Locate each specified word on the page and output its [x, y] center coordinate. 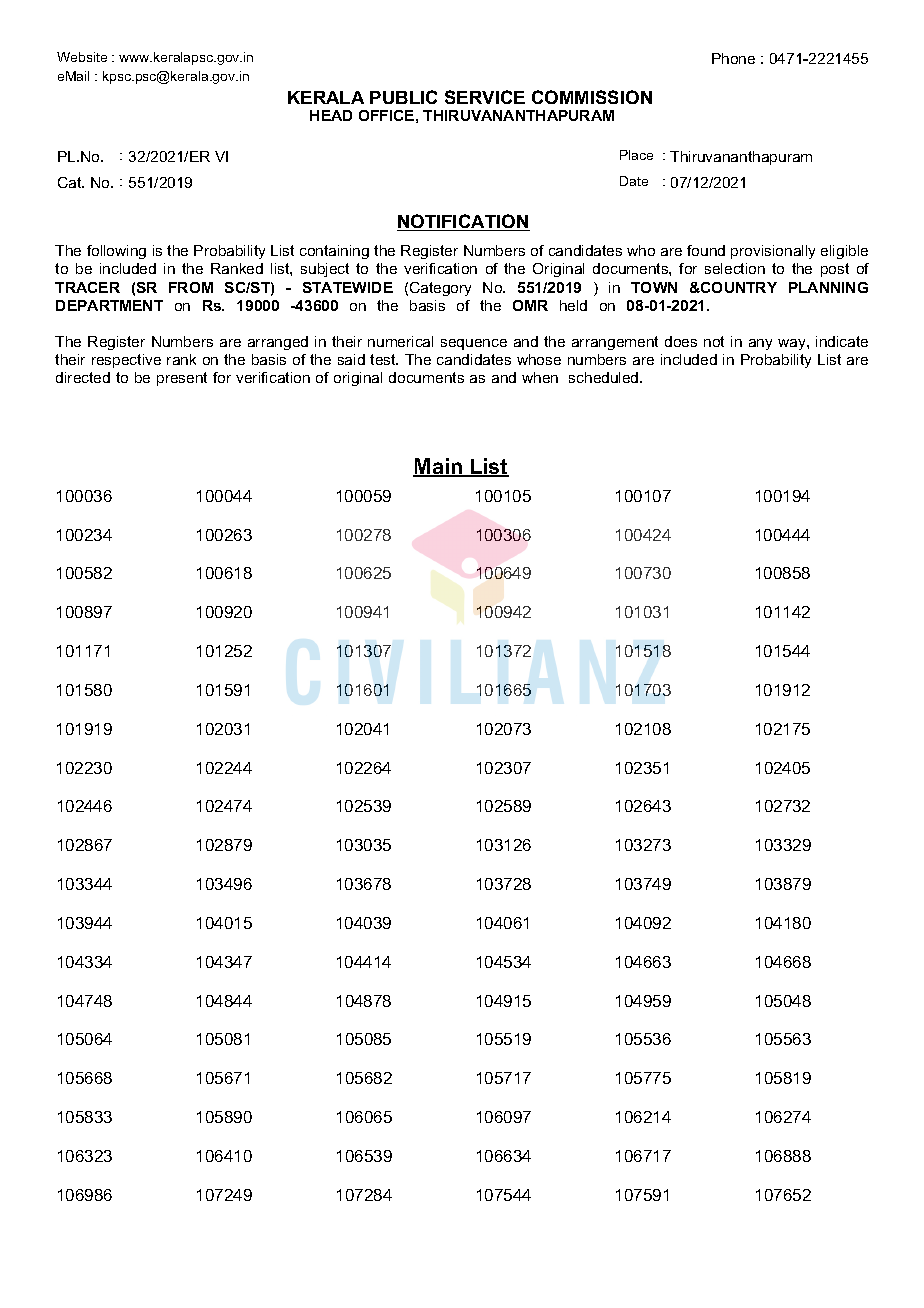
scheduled [605, 377]
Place [636, 155]
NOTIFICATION [463, 222]
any [760, 344]
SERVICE [485, 97]
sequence [474, 344]
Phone [733, 58]
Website [82, 57]
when [540, 377]
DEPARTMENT [109, 305]
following [116, 252]
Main [438, 467]
